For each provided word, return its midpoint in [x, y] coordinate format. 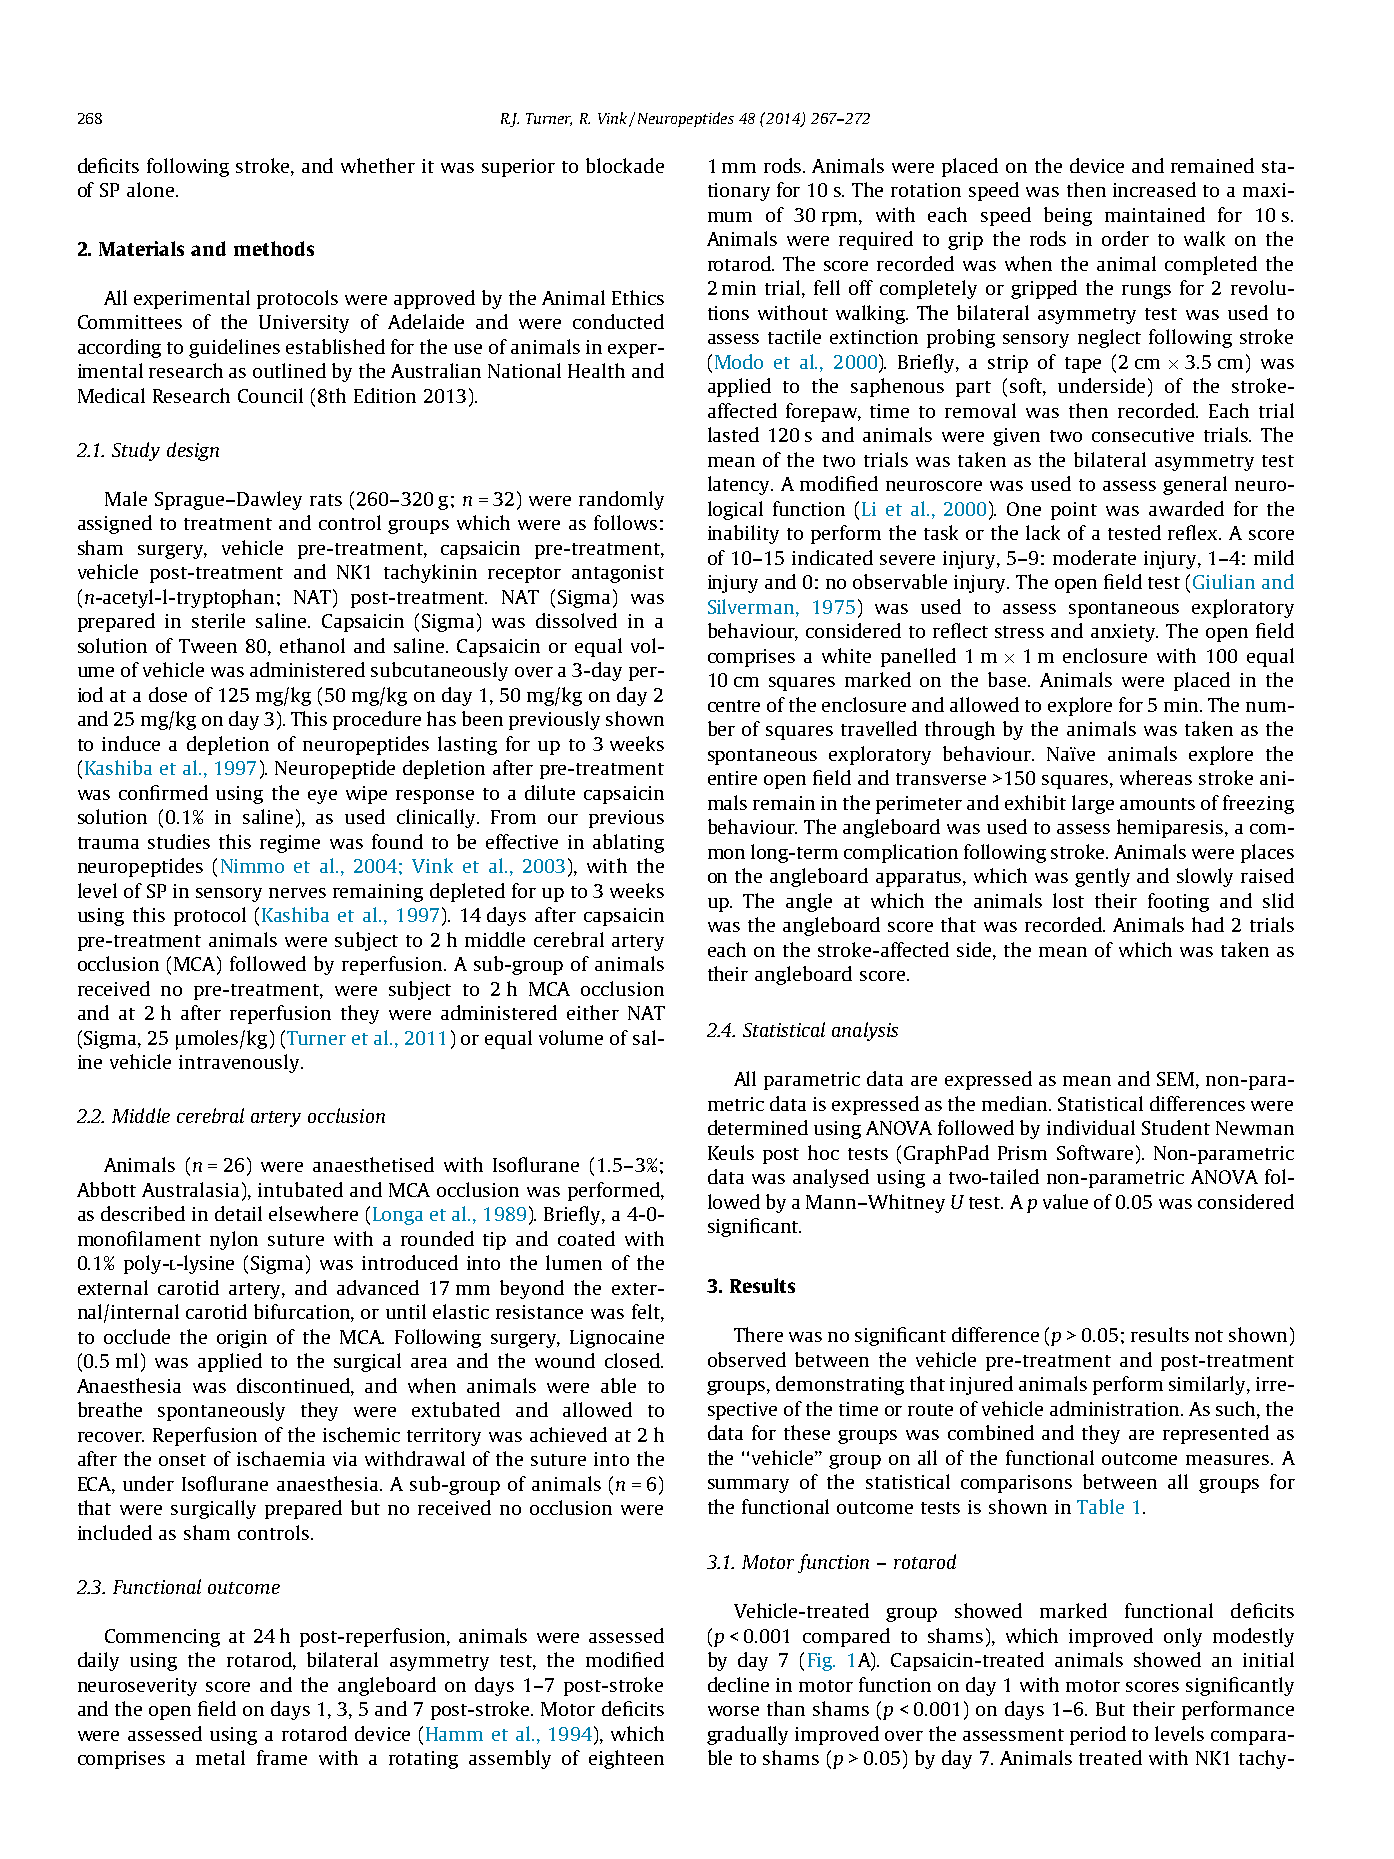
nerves [297, 893]
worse [733, 1711]
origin [242, 1339]
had [1208, 924]
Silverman [752, 606]
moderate [1094, 557]
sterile [218, 620]
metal [220, 1757]
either [593, 1012]
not [1209, 1336]
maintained [1155, 214]
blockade [625, 165]
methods [274, 248]
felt [647, 1313]
